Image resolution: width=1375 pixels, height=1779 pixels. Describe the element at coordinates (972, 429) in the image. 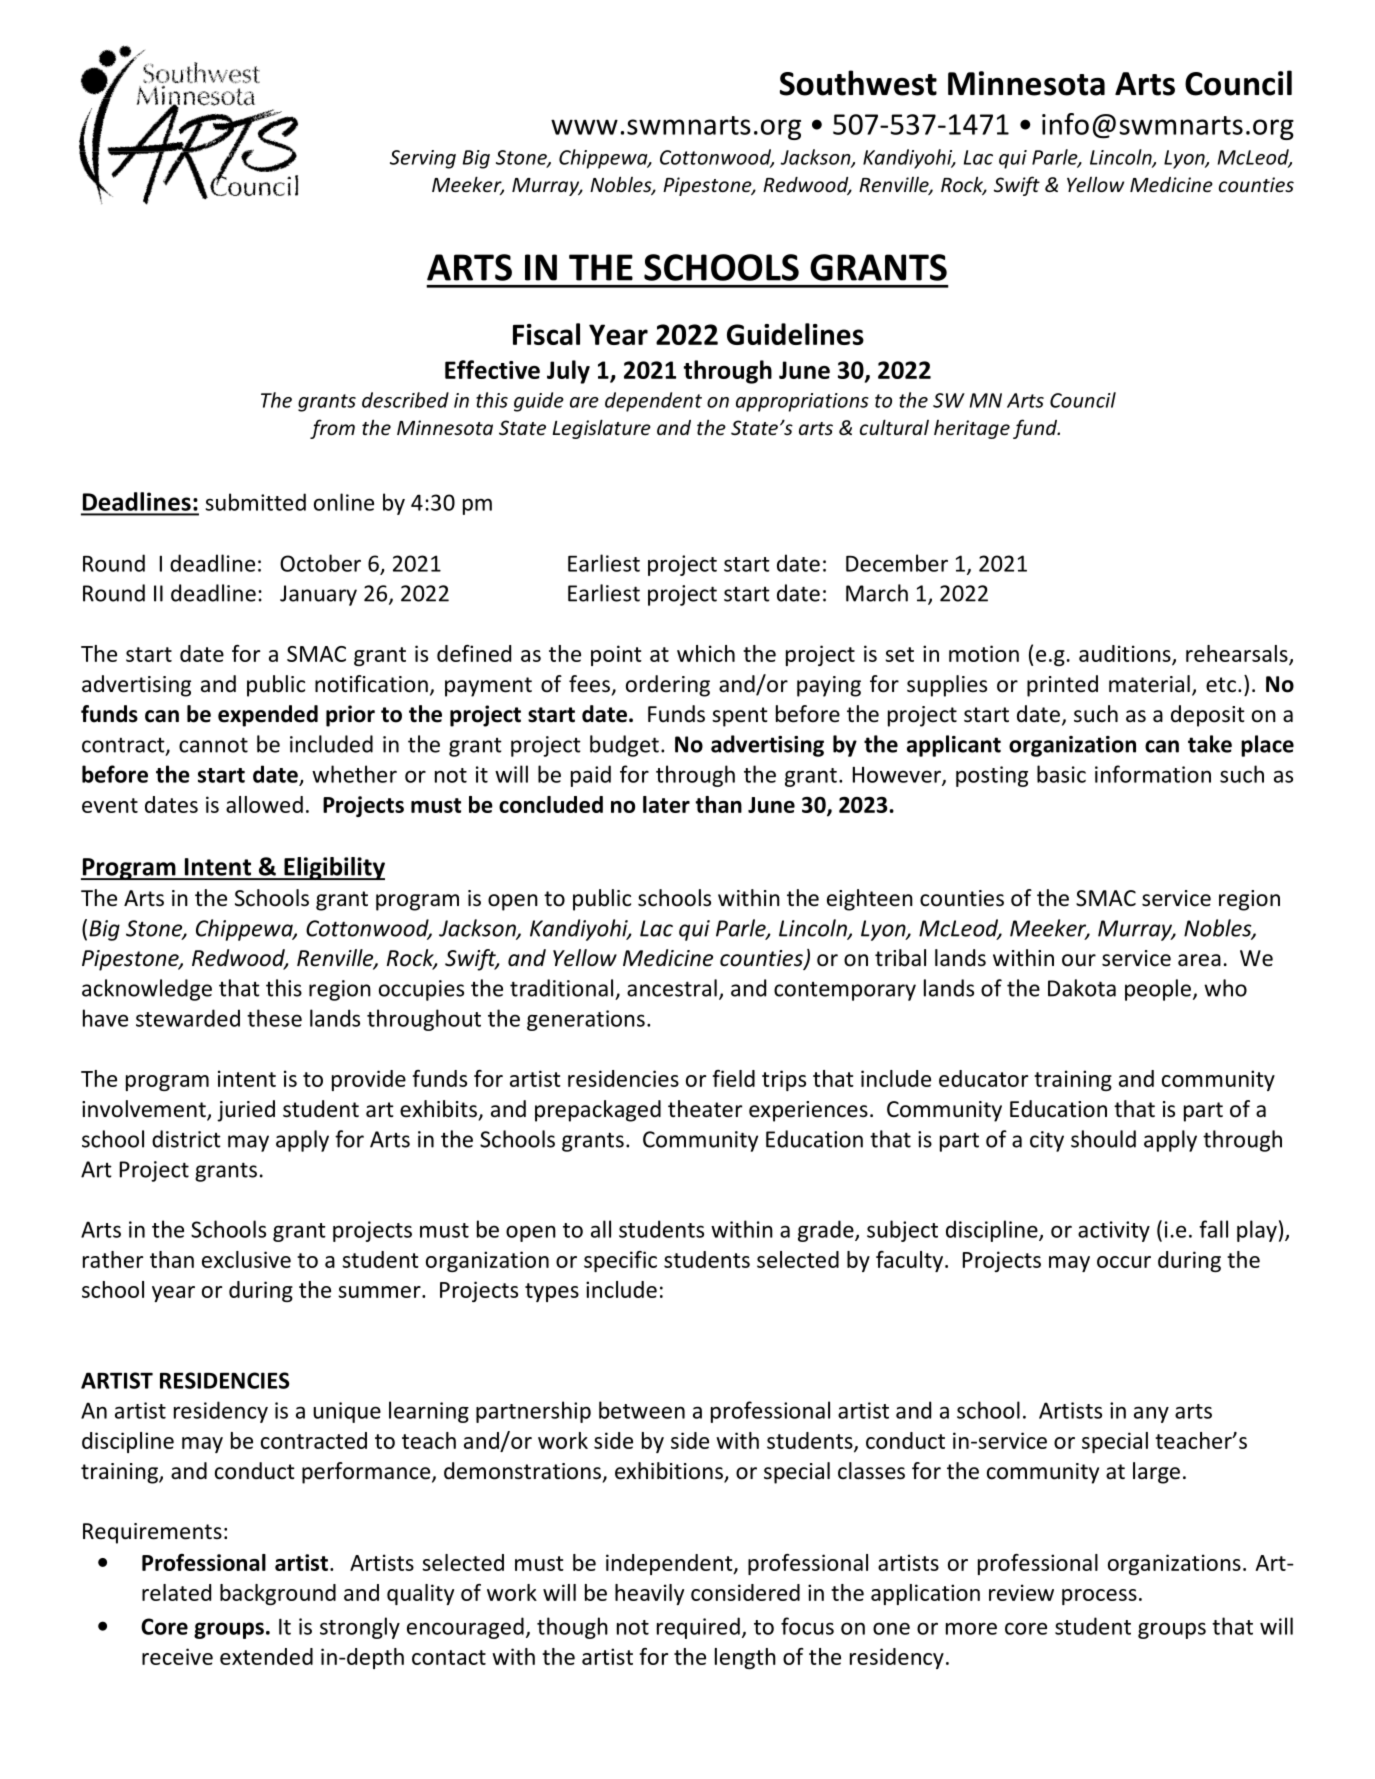

I see `heritage` at that location.
